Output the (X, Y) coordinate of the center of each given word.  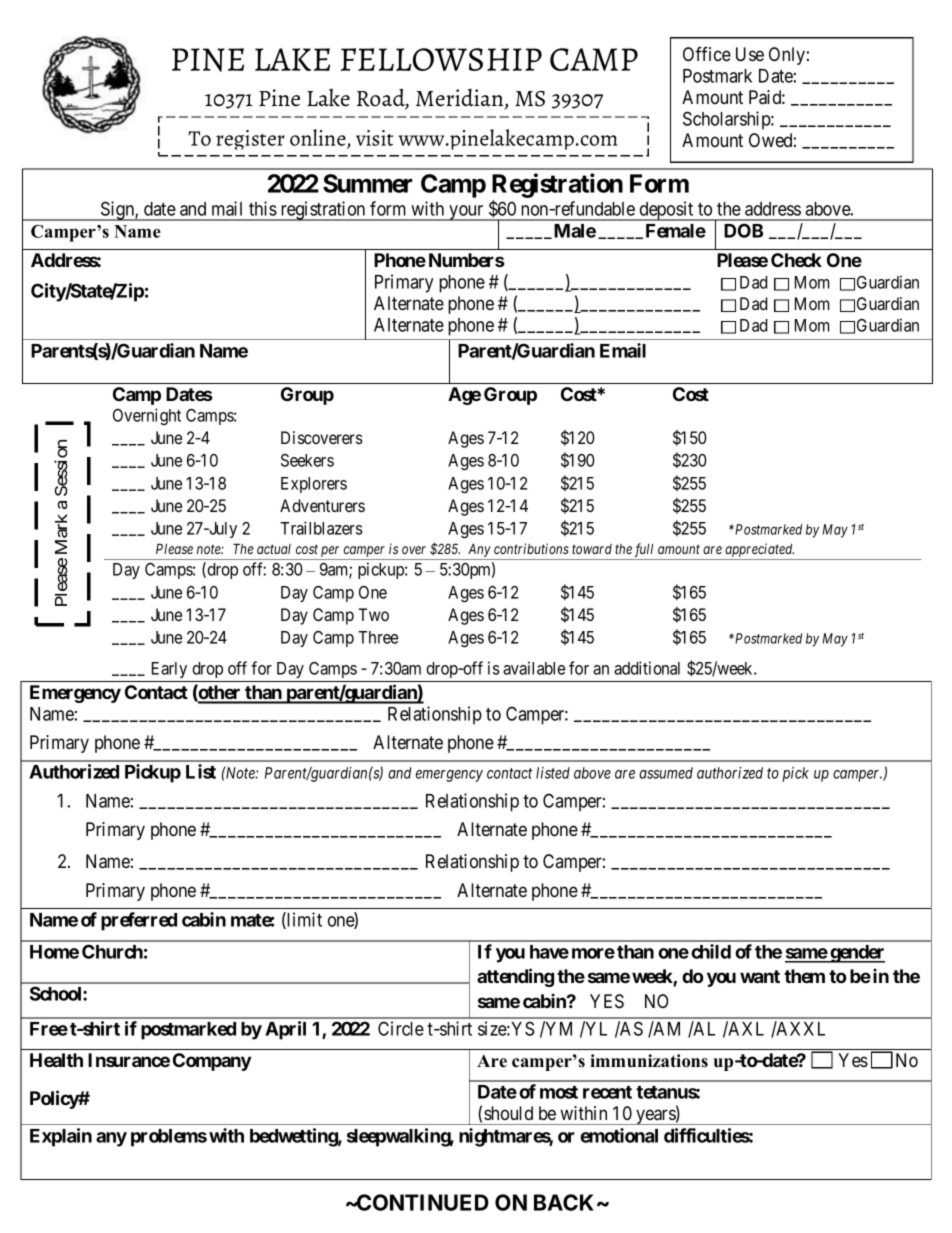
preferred (139, 921)
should (508, 1113)
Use (750, 54)
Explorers (314, 485)
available (534, 668)
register (250, 140)
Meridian (461, 99)
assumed (666, 773)
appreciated (759, 551)
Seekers (307, 460)
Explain (61, 1137)
